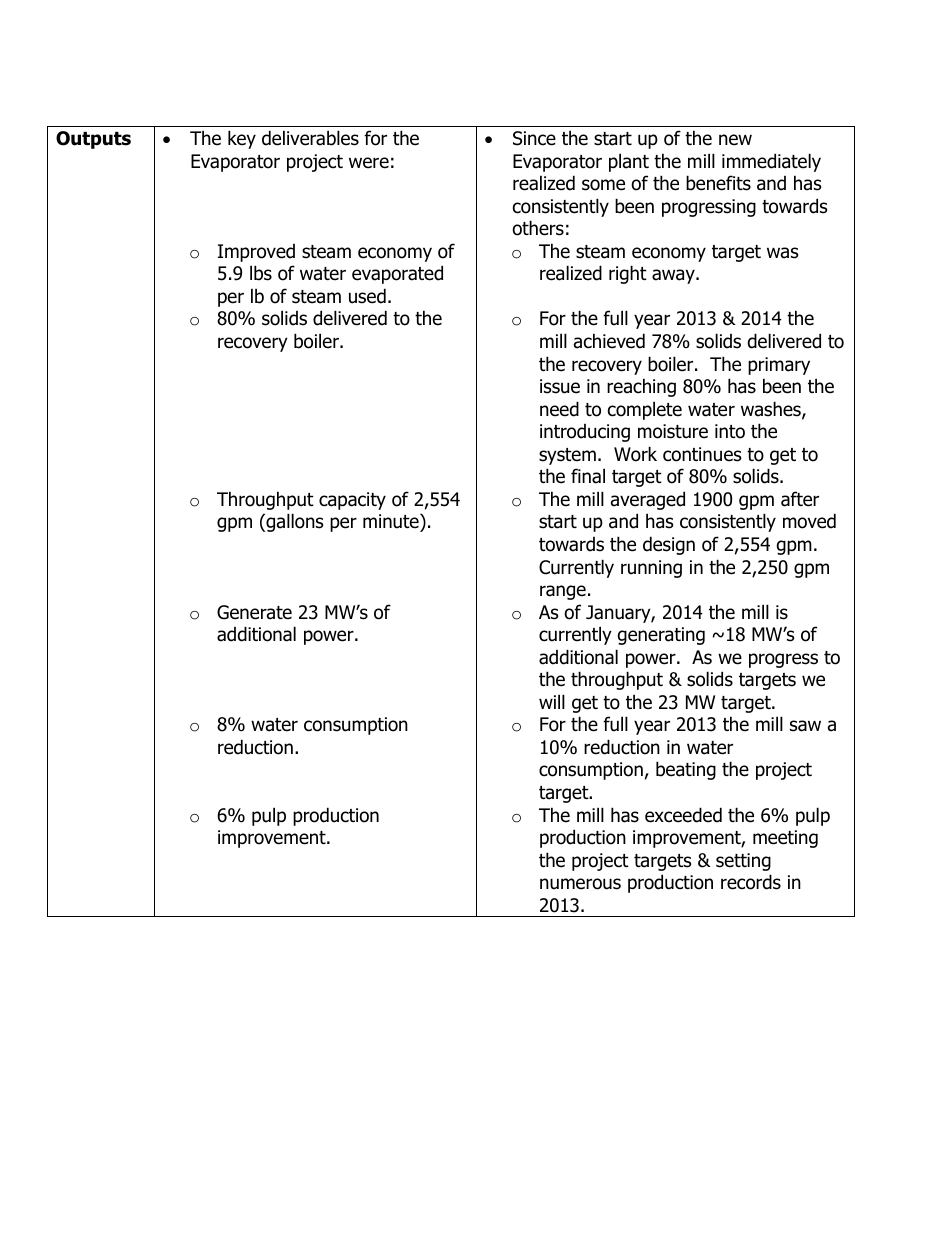  I want to click on key, so click(242, 139).
